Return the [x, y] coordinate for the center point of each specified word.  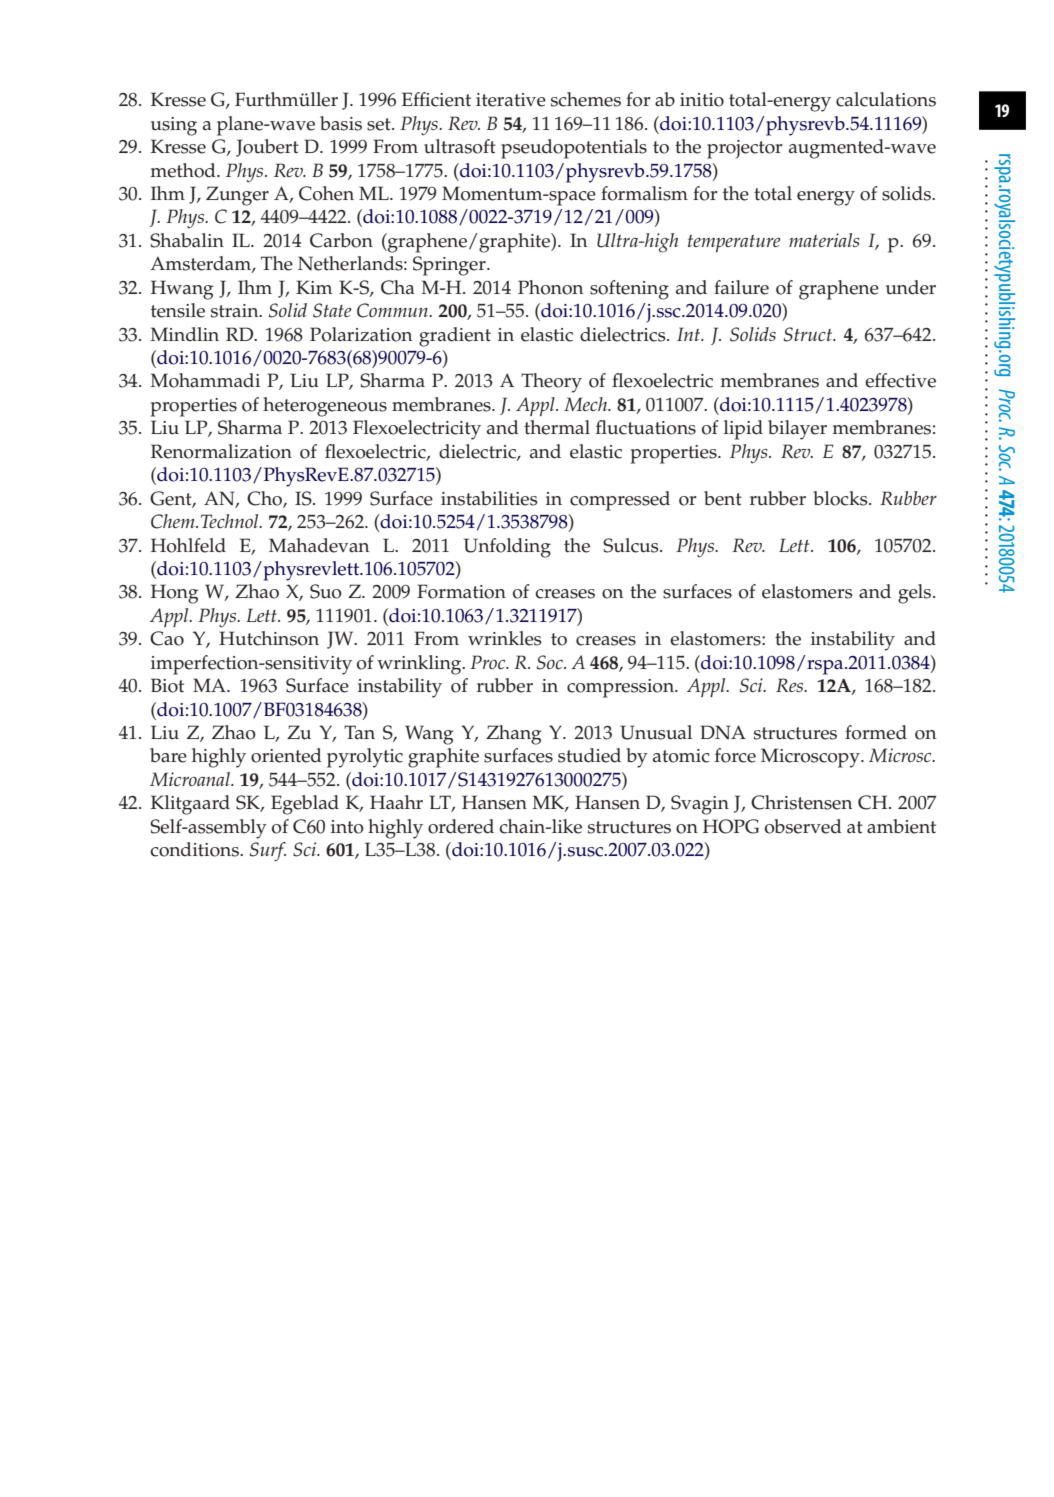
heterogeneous [325, 407]
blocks [841, 498]
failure [741, 287]
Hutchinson [269, 638]
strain [236, 311]
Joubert [267, 148]
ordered [461, 826]
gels [916, 594]
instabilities [489, 498]
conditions [195, 849]
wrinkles [505, 638]
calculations [886, 99]
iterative [511, 100]
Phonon [550, 287]
